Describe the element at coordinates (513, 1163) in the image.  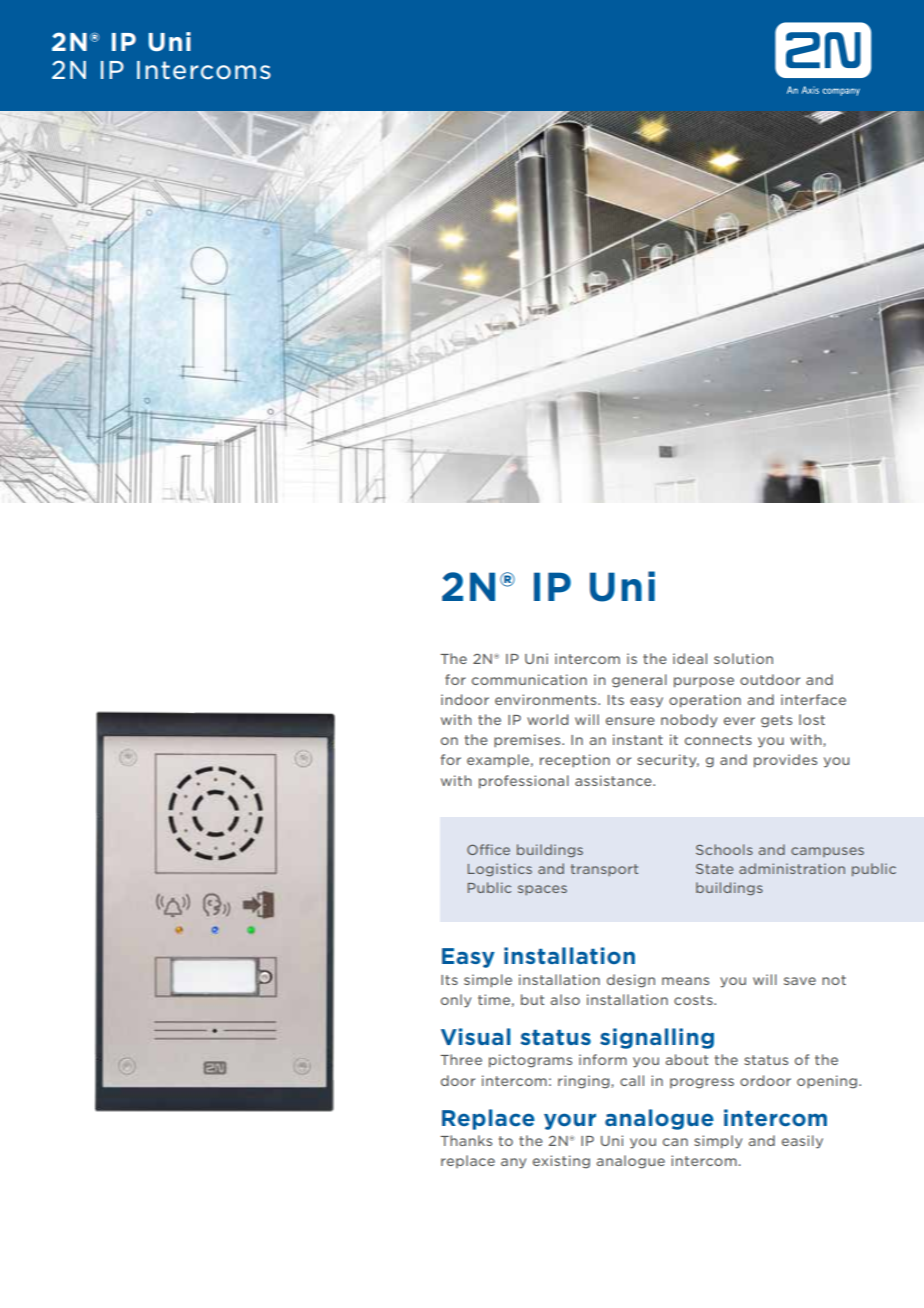
I see `any` at that location.
